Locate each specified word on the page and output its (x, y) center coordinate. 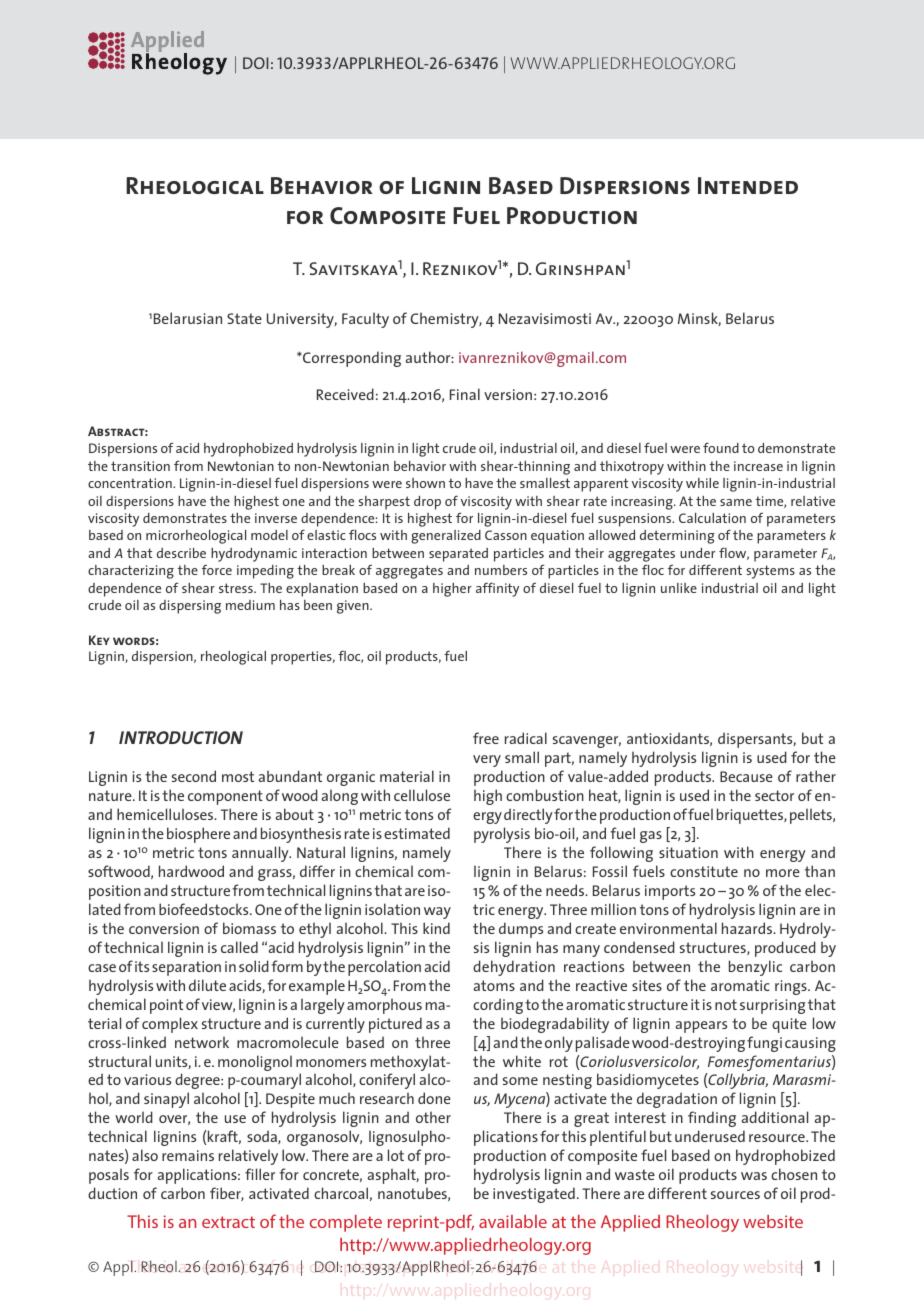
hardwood (191, 871)
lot (396, 1155)
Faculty (365, 320)
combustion (545, 795)
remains (188, 1155)
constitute (704, 871)
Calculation (712, 518)
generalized (446, 537)
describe (181, 553)
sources (735, 1195)
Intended (748, 185)
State (244, 318)
